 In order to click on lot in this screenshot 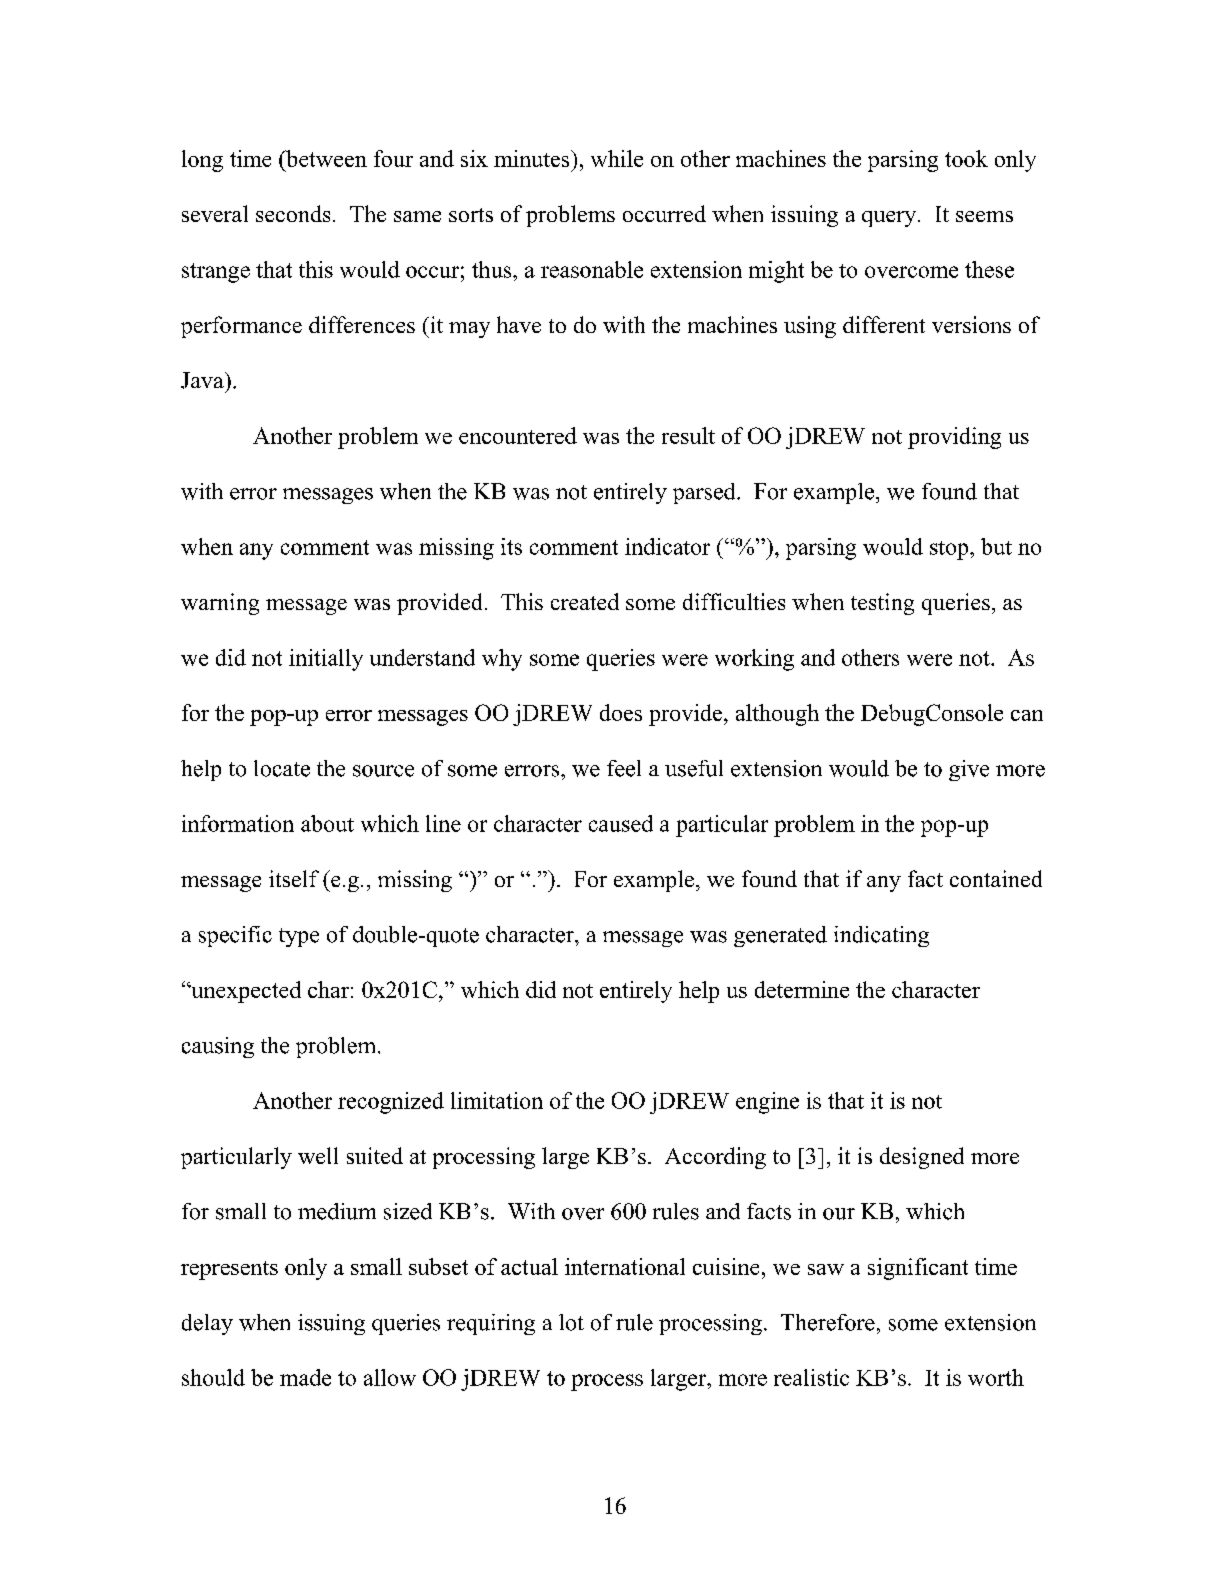, I will do `click(571, 1322)`.
